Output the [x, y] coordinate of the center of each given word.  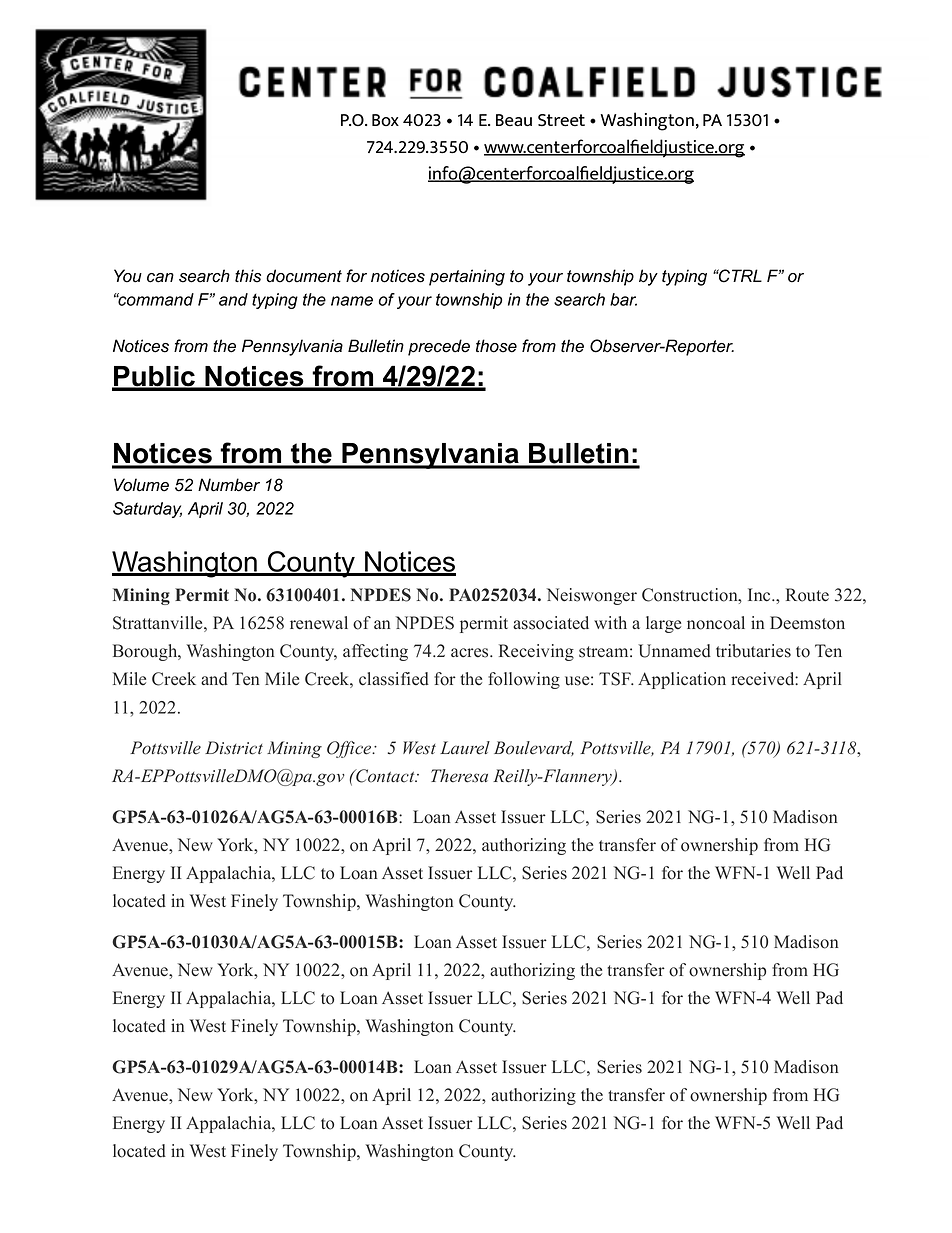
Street [561, 120]
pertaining [467, 277]
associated [551, 623]
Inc [760, 595]
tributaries [753, 651]
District [234, 748]
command [155, 299]
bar [623, 299]
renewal [319, 623]
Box [385, 120]
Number [229, 485]
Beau [514, 120]
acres [471, 653]
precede [439, 347]
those [496, 346]
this [248, 276]
